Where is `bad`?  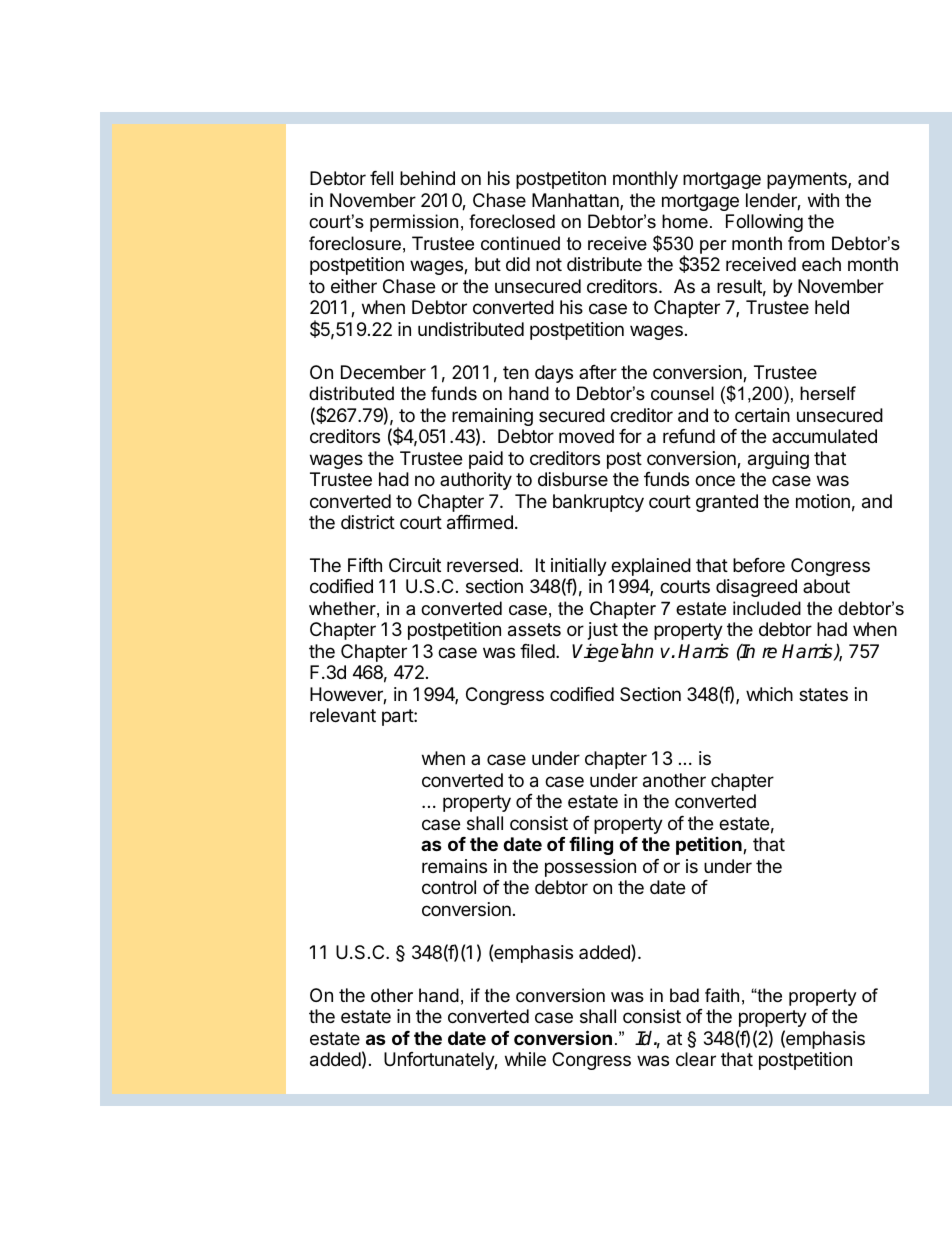 bad is located at coordinates (684, 995).
